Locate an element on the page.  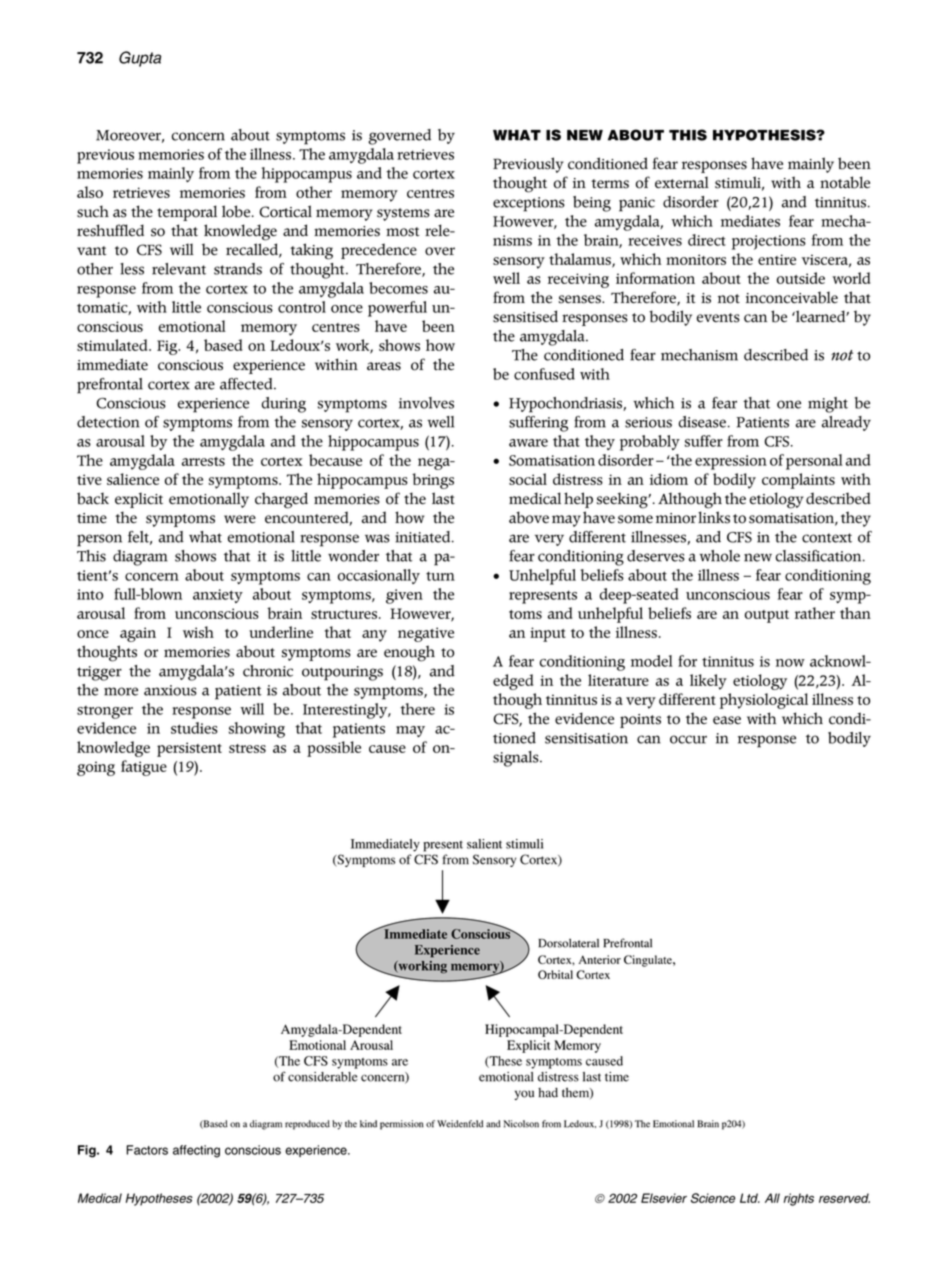
studies is located at coordinates (194, 728).
